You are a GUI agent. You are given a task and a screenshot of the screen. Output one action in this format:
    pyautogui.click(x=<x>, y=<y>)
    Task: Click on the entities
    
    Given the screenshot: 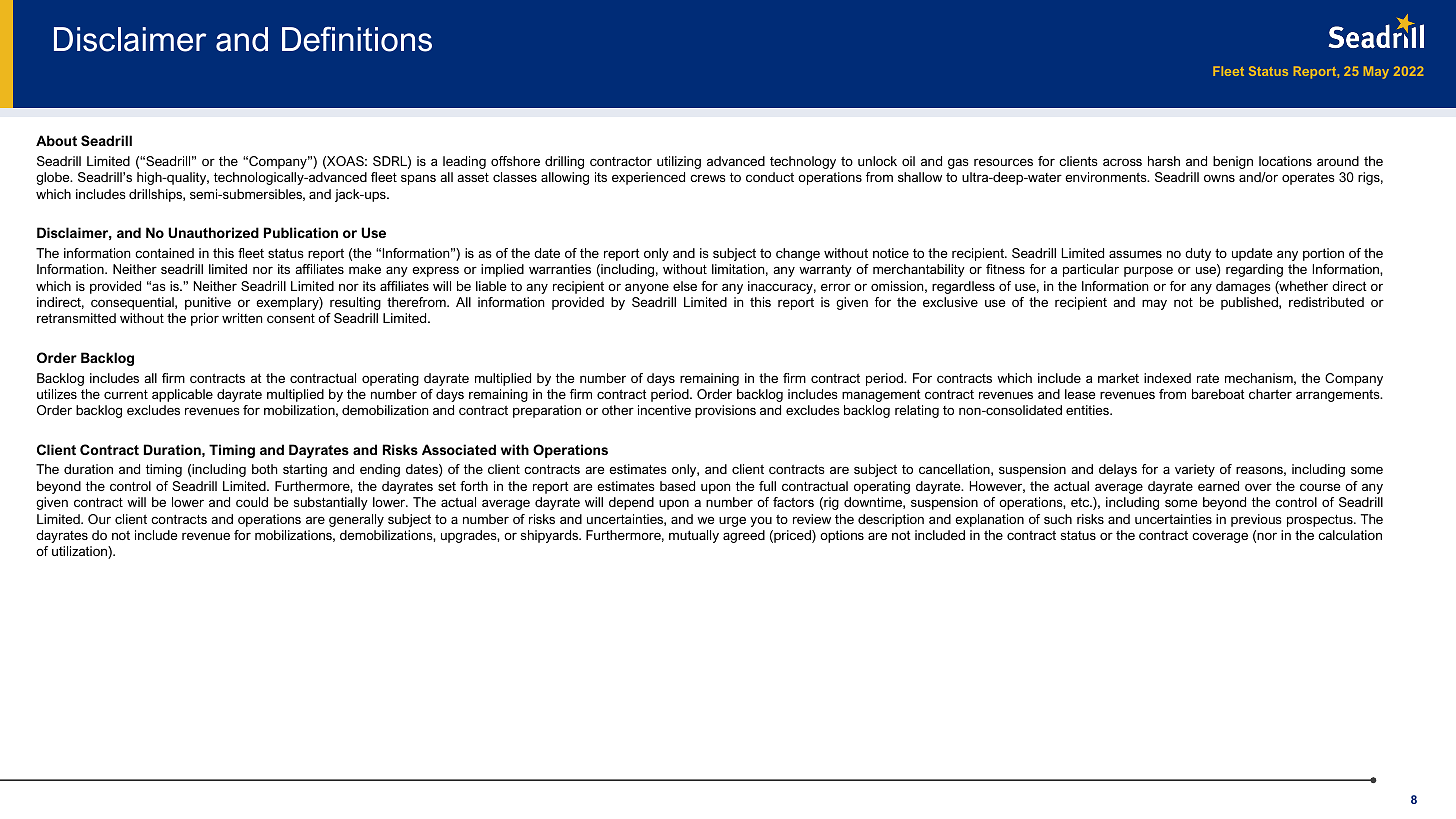 What is the action you would take?
    pyautogui.click(x=1088, y=410)
